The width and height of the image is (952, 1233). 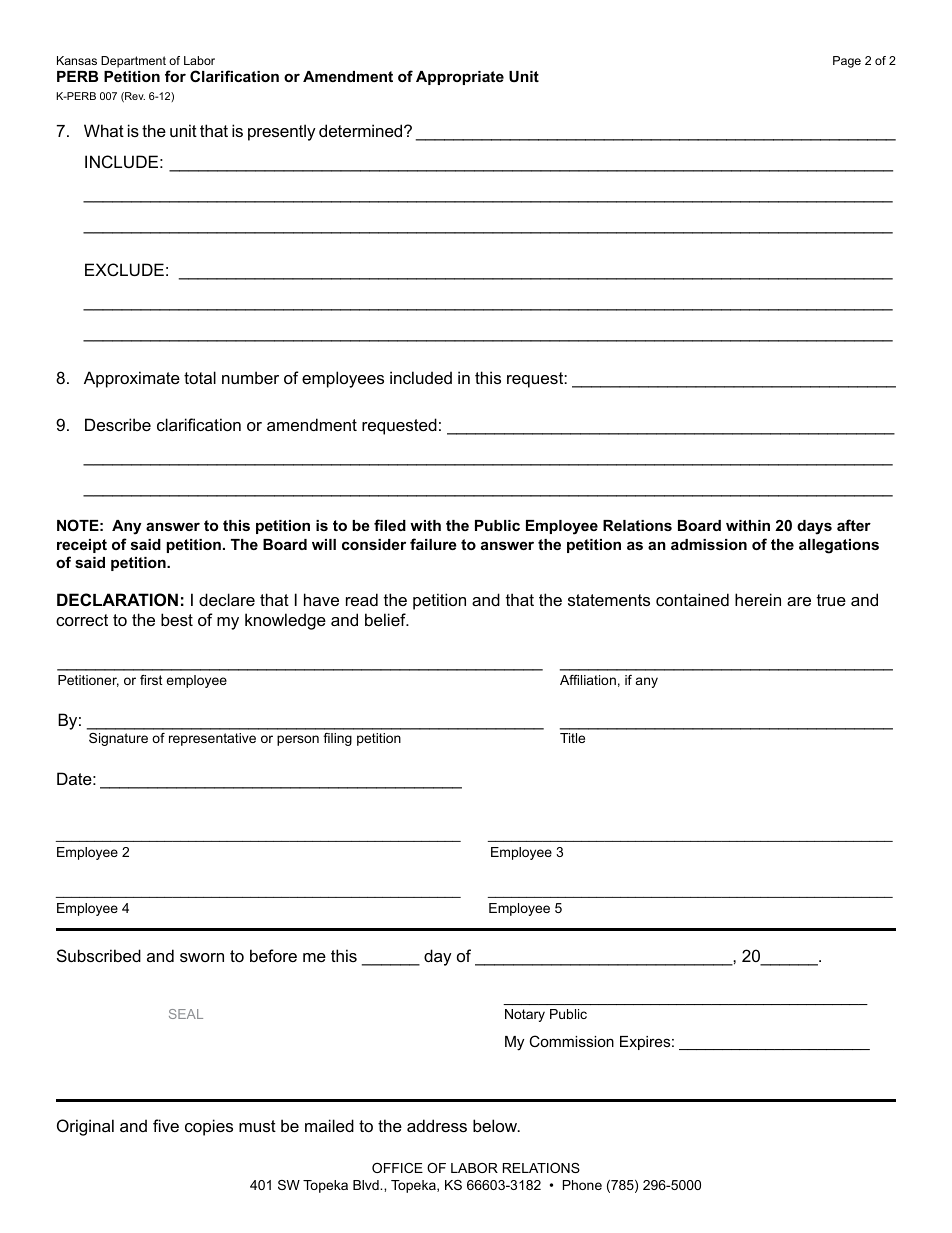 I want to click on Phone, so click(x=582, y=1185).
